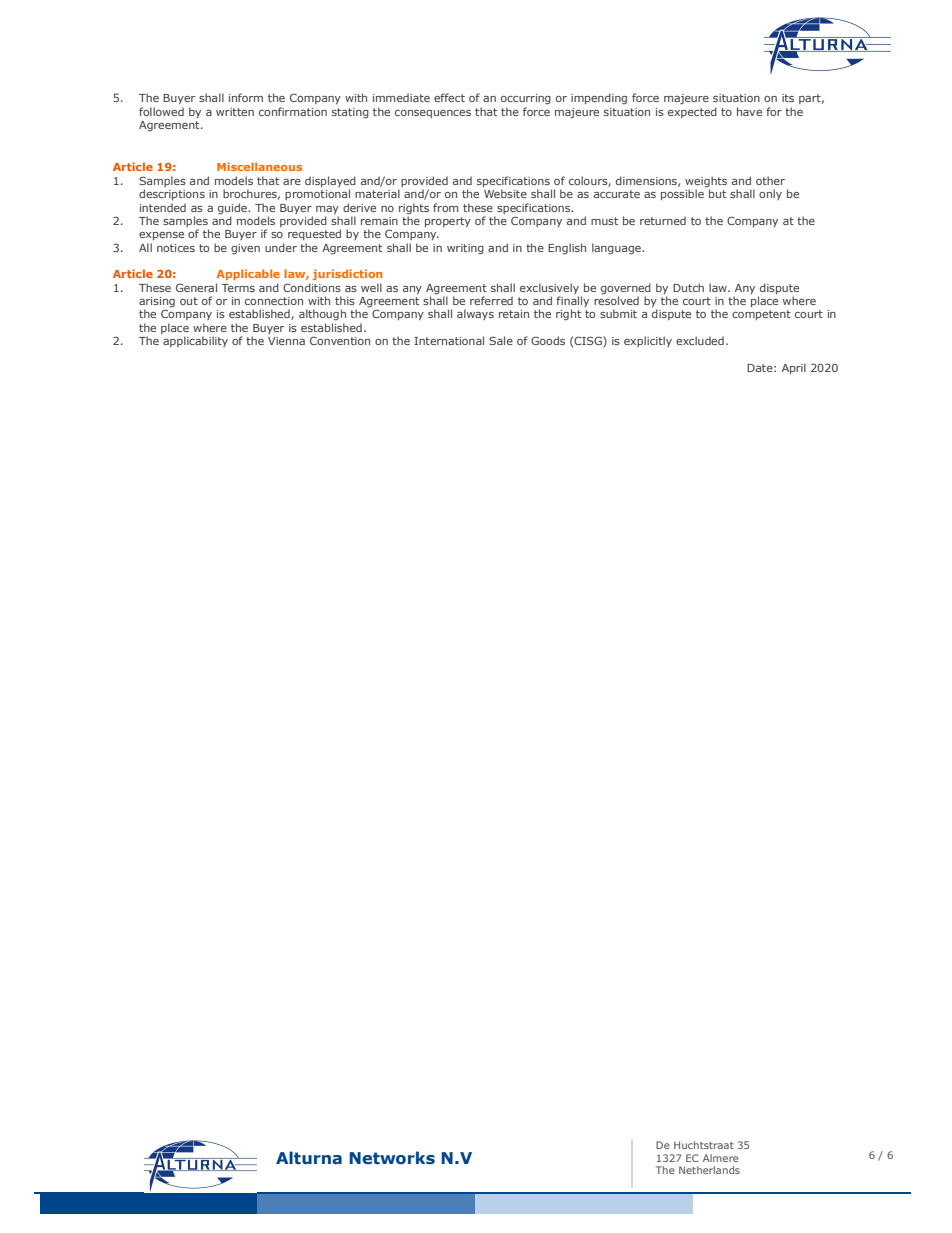 This page has width=952, height=1233. What do you see at coordinates (195, 341) in the page?
I see `applicability` at bounding box center [195, 341].
